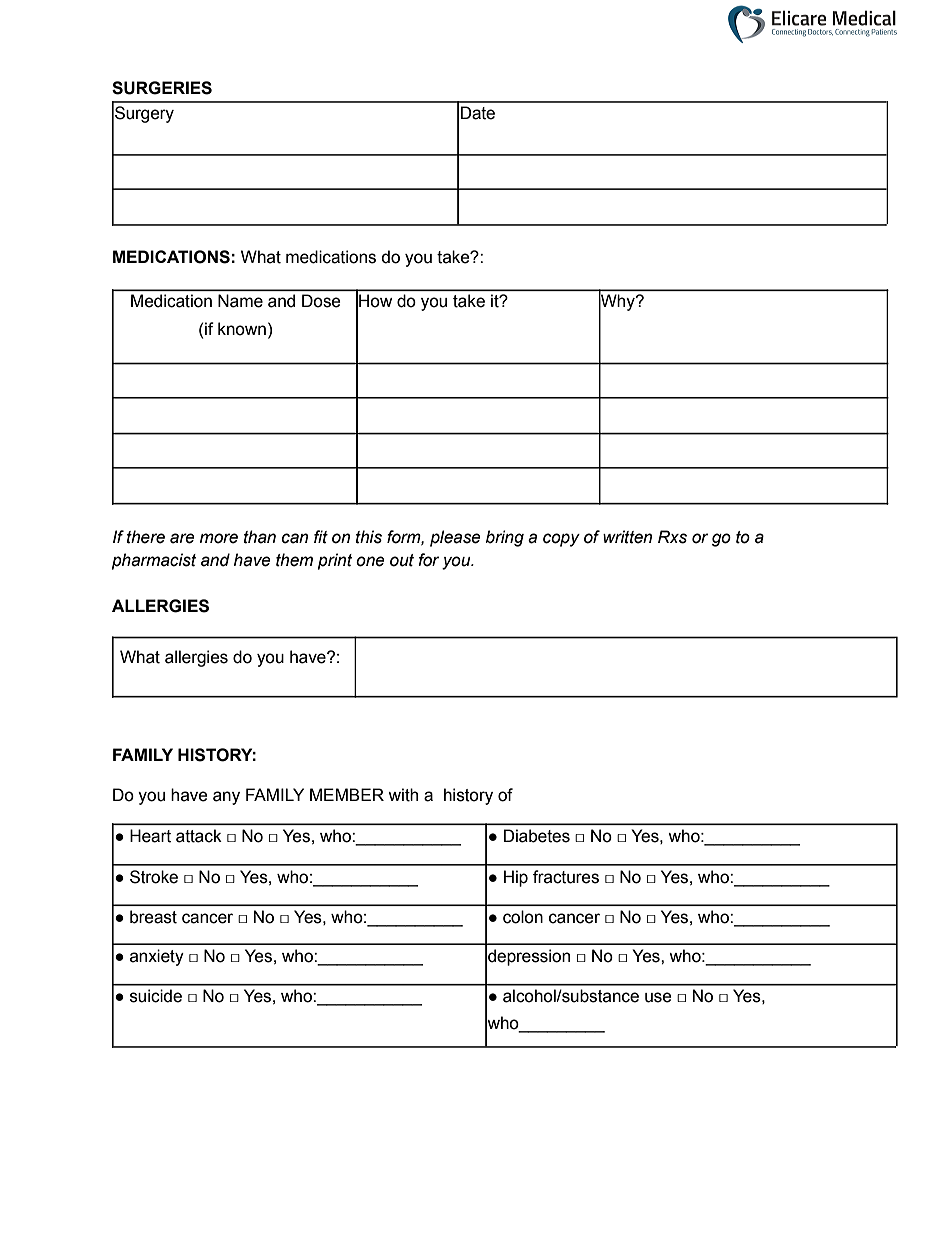 This image has height=1233, width=952. I want to click on more, so click(219, 538).
